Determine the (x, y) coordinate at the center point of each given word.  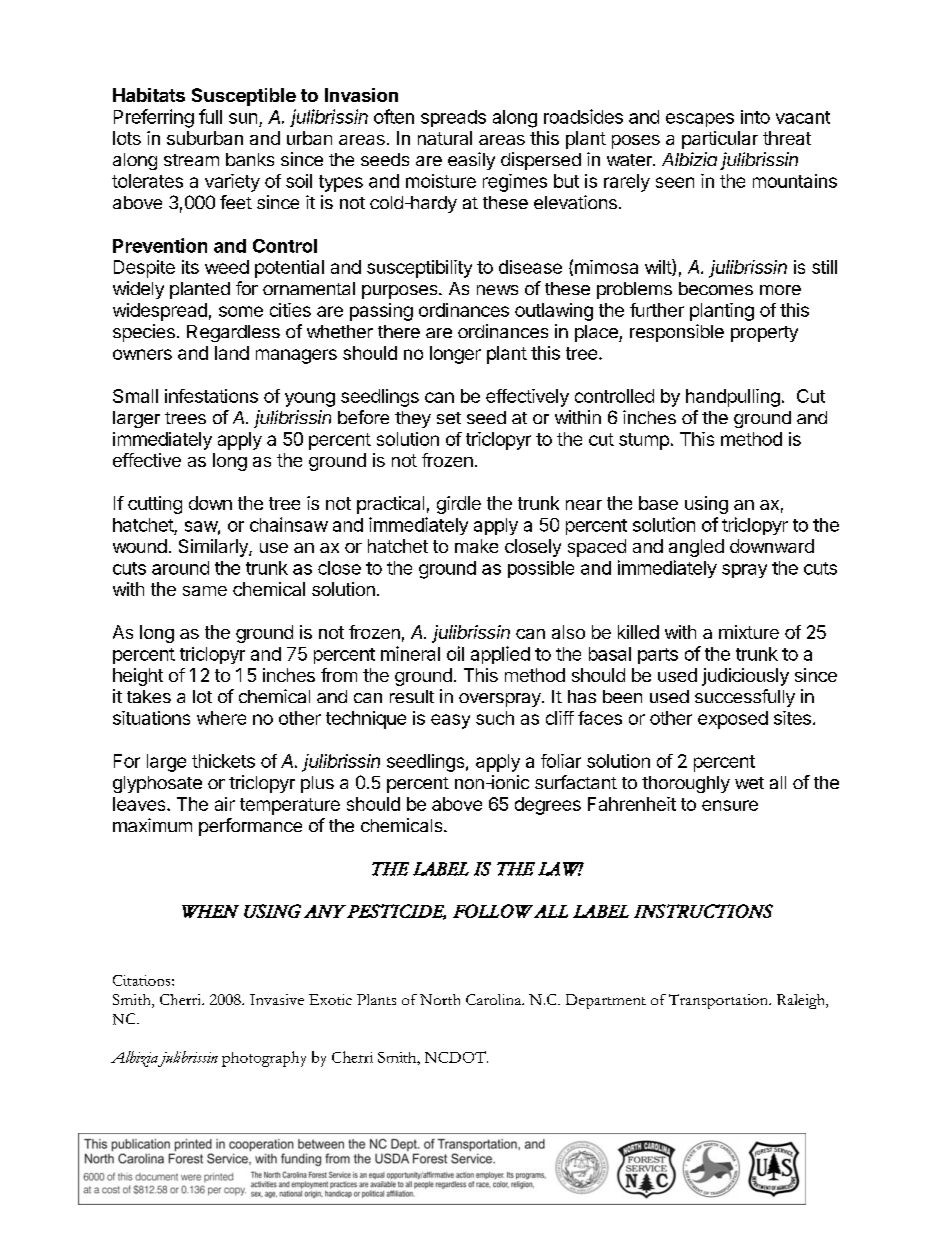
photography (264, 1059)
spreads (453, 118)
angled (696, 548)
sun (243, 118)
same (205, 591)
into (755, 117)
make (476, 546)
